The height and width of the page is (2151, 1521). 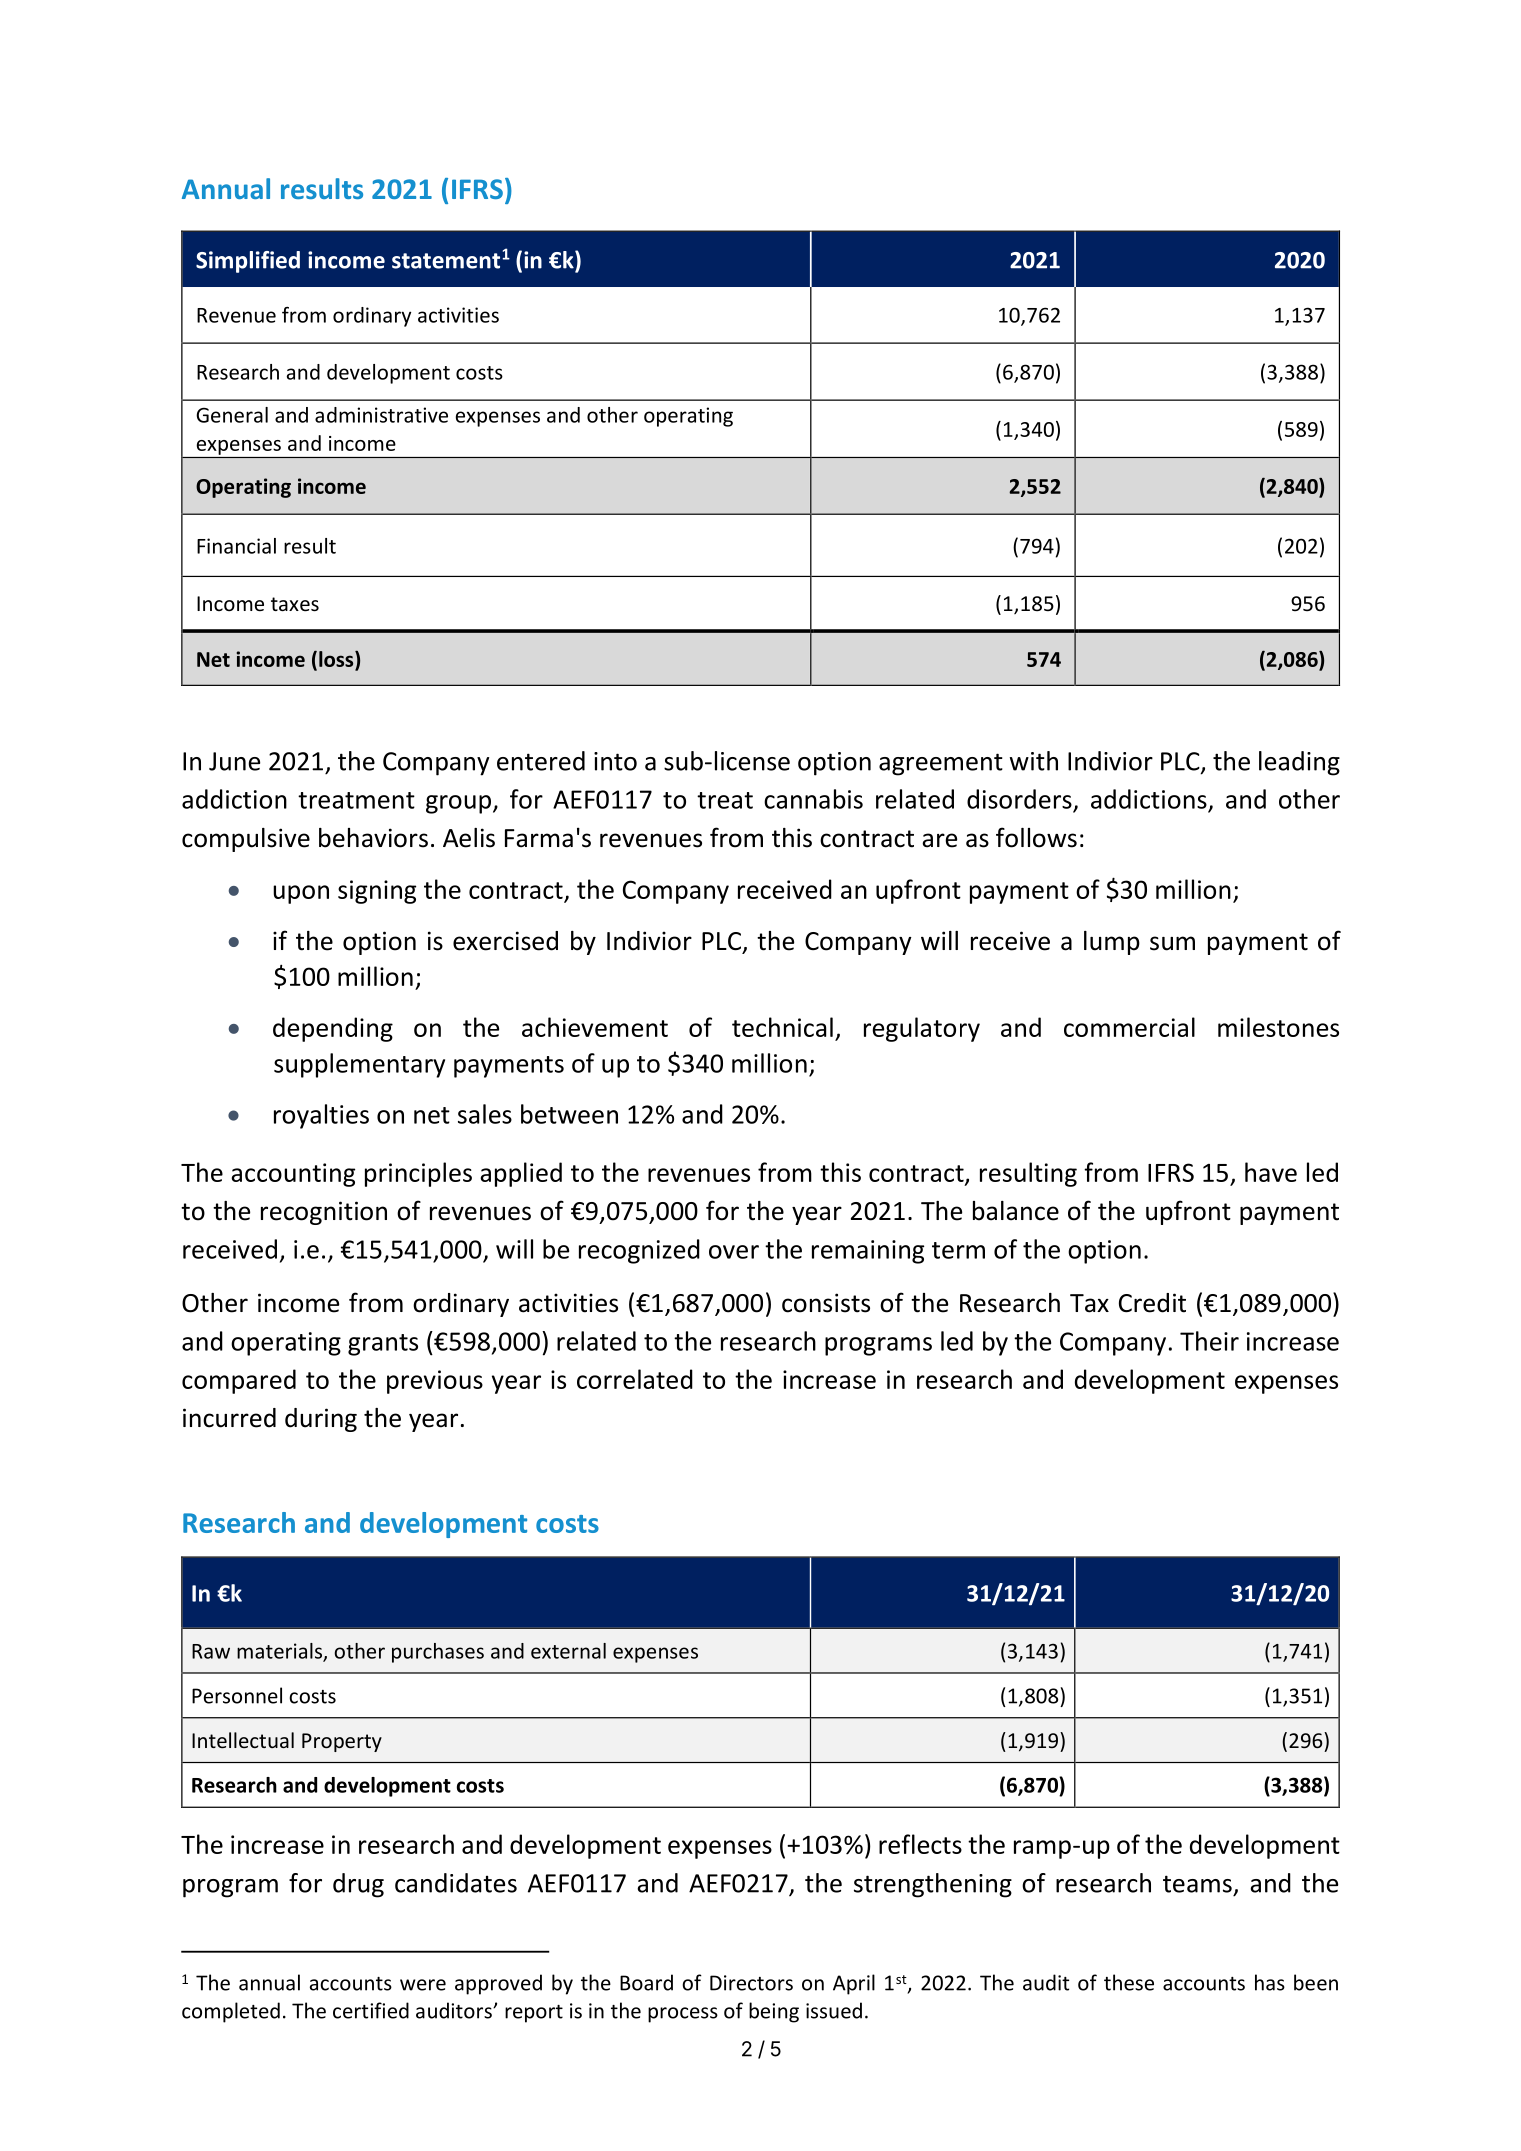 I want to click on Directors, so click(x=751, y=1983).
